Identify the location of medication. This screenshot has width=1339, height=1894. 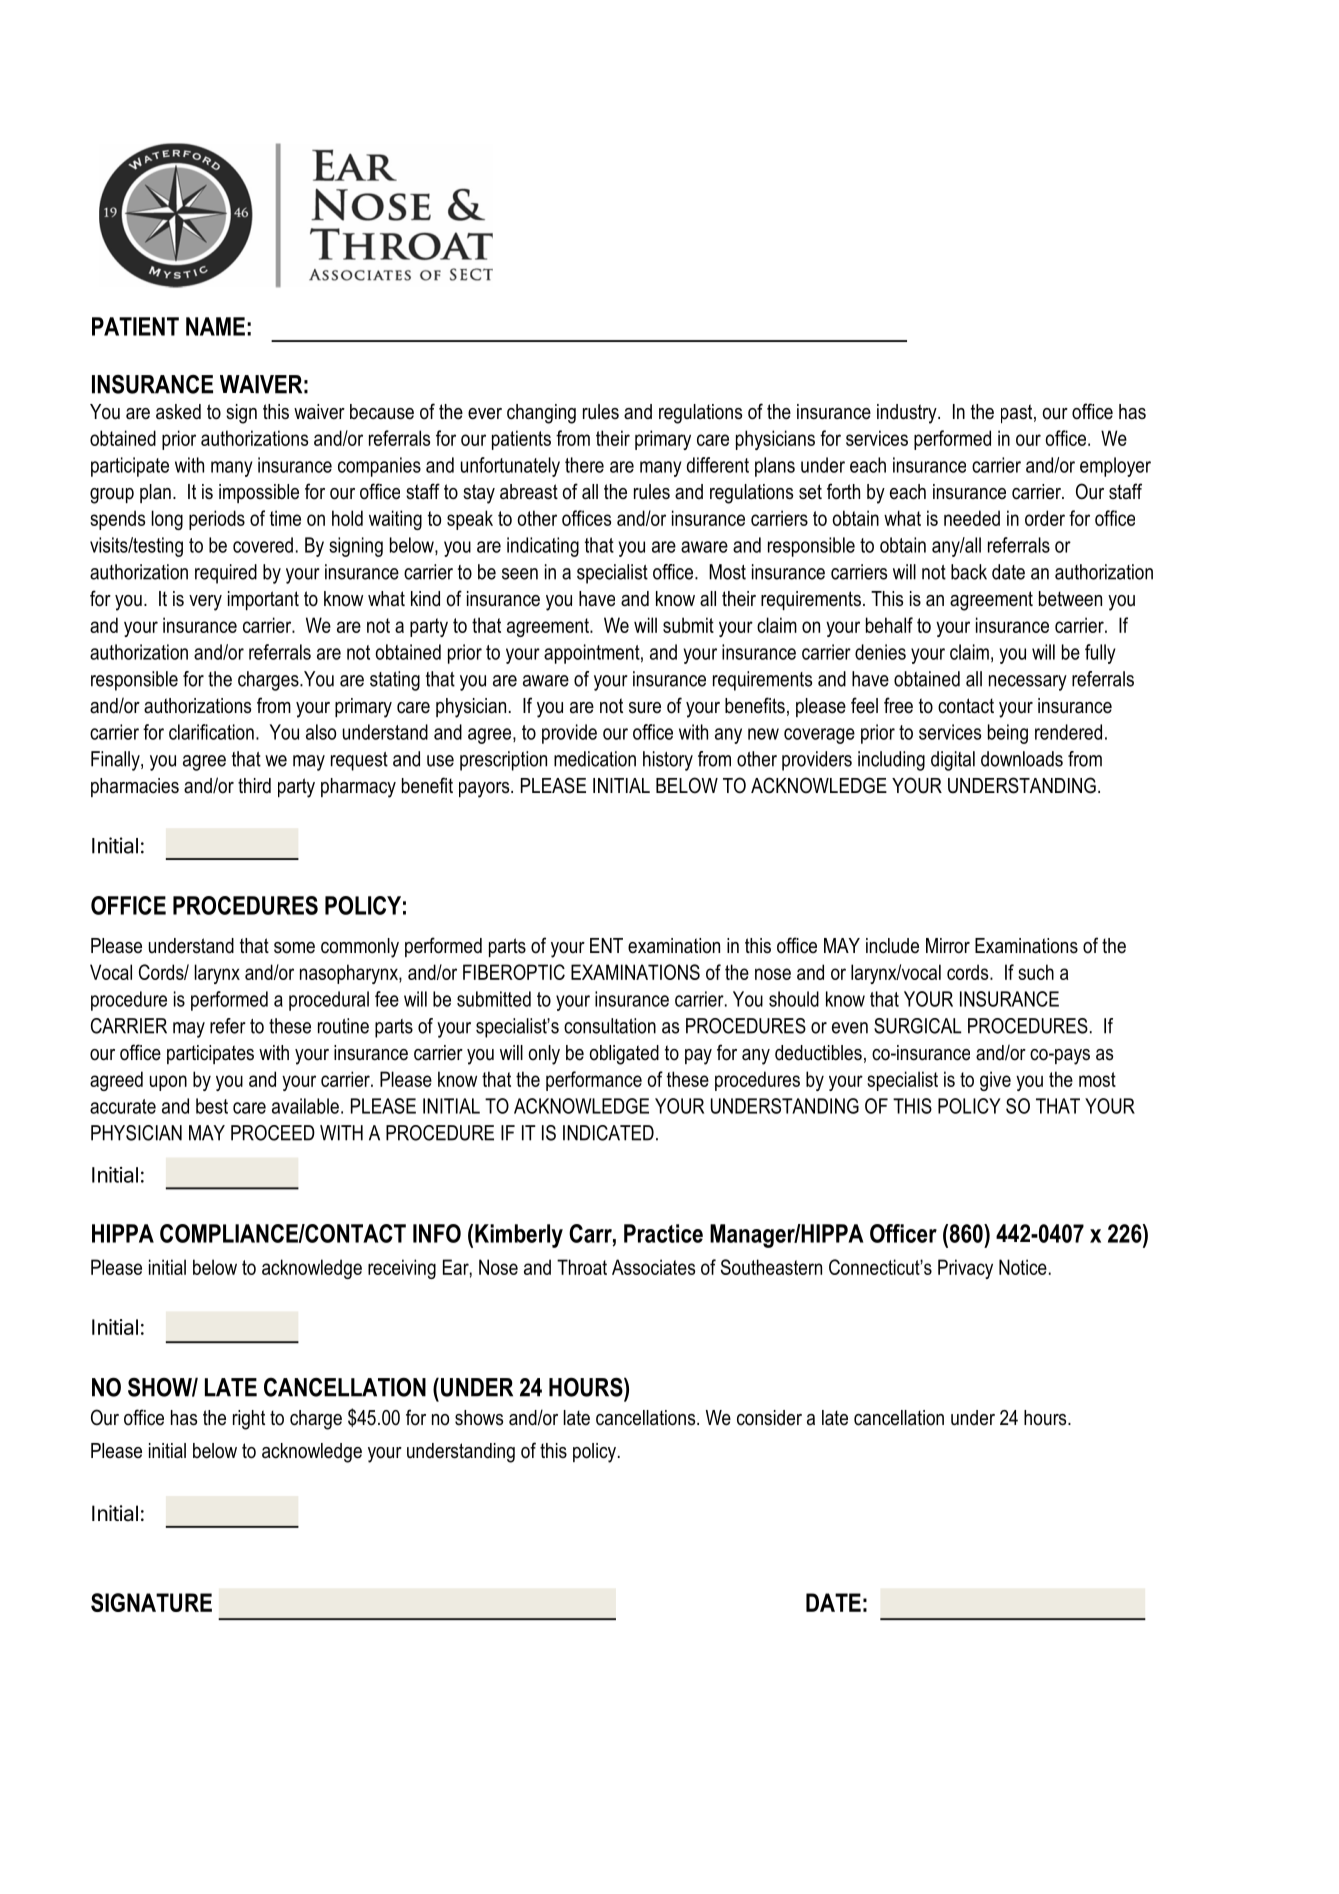
(595, 759).
